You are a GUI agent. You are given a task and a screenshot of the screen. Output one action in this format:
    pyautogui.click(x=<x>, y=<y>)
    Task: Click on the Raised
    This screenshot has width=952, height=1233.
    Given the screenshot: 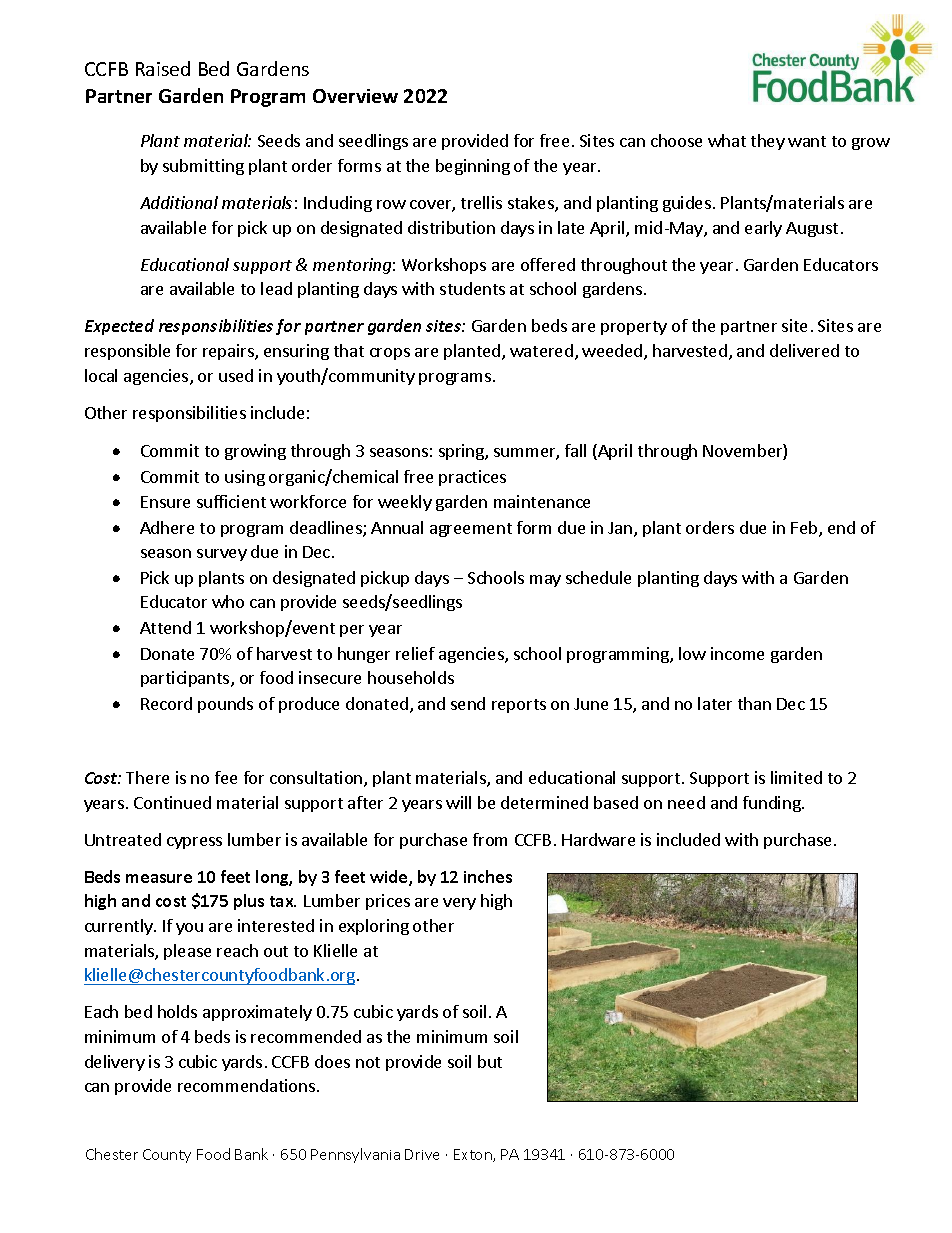 What is the action you would take?
    pyautogui.click(x=163, y=68)
